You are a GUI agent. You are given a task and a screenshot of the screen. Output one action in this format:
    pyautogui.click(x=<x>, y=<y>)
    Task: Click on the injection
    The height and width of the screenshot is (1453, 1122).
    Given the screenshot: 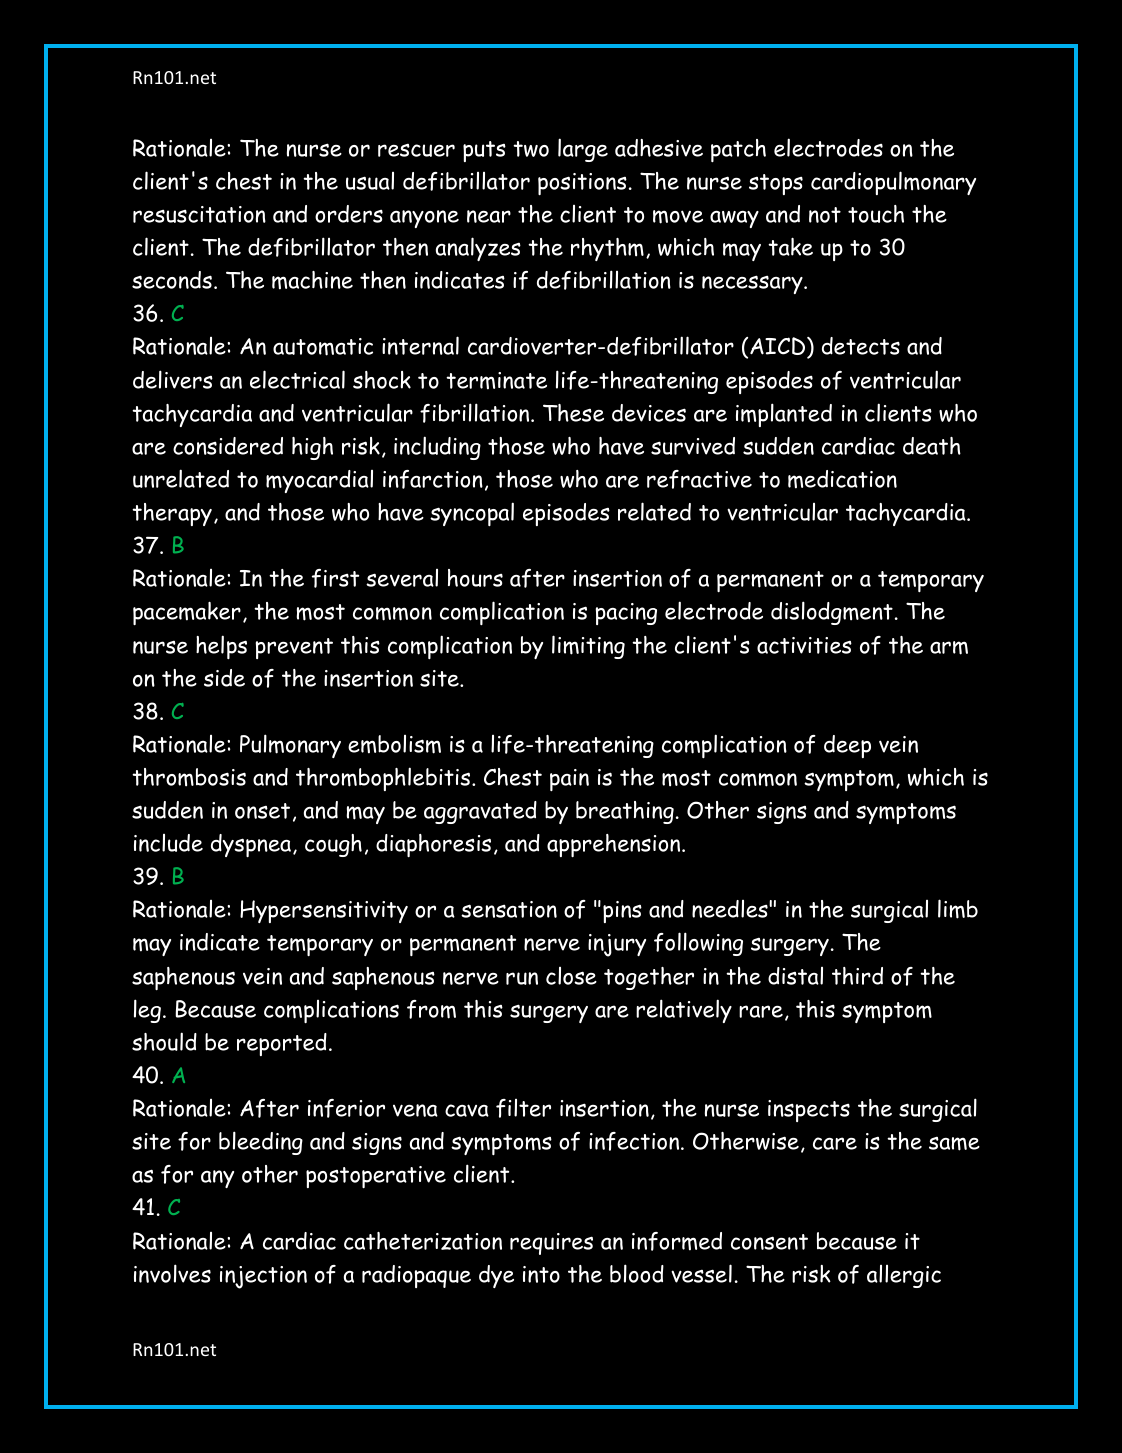 What is the action you would take?
    pyautogui.click(x=263, y=1277)
